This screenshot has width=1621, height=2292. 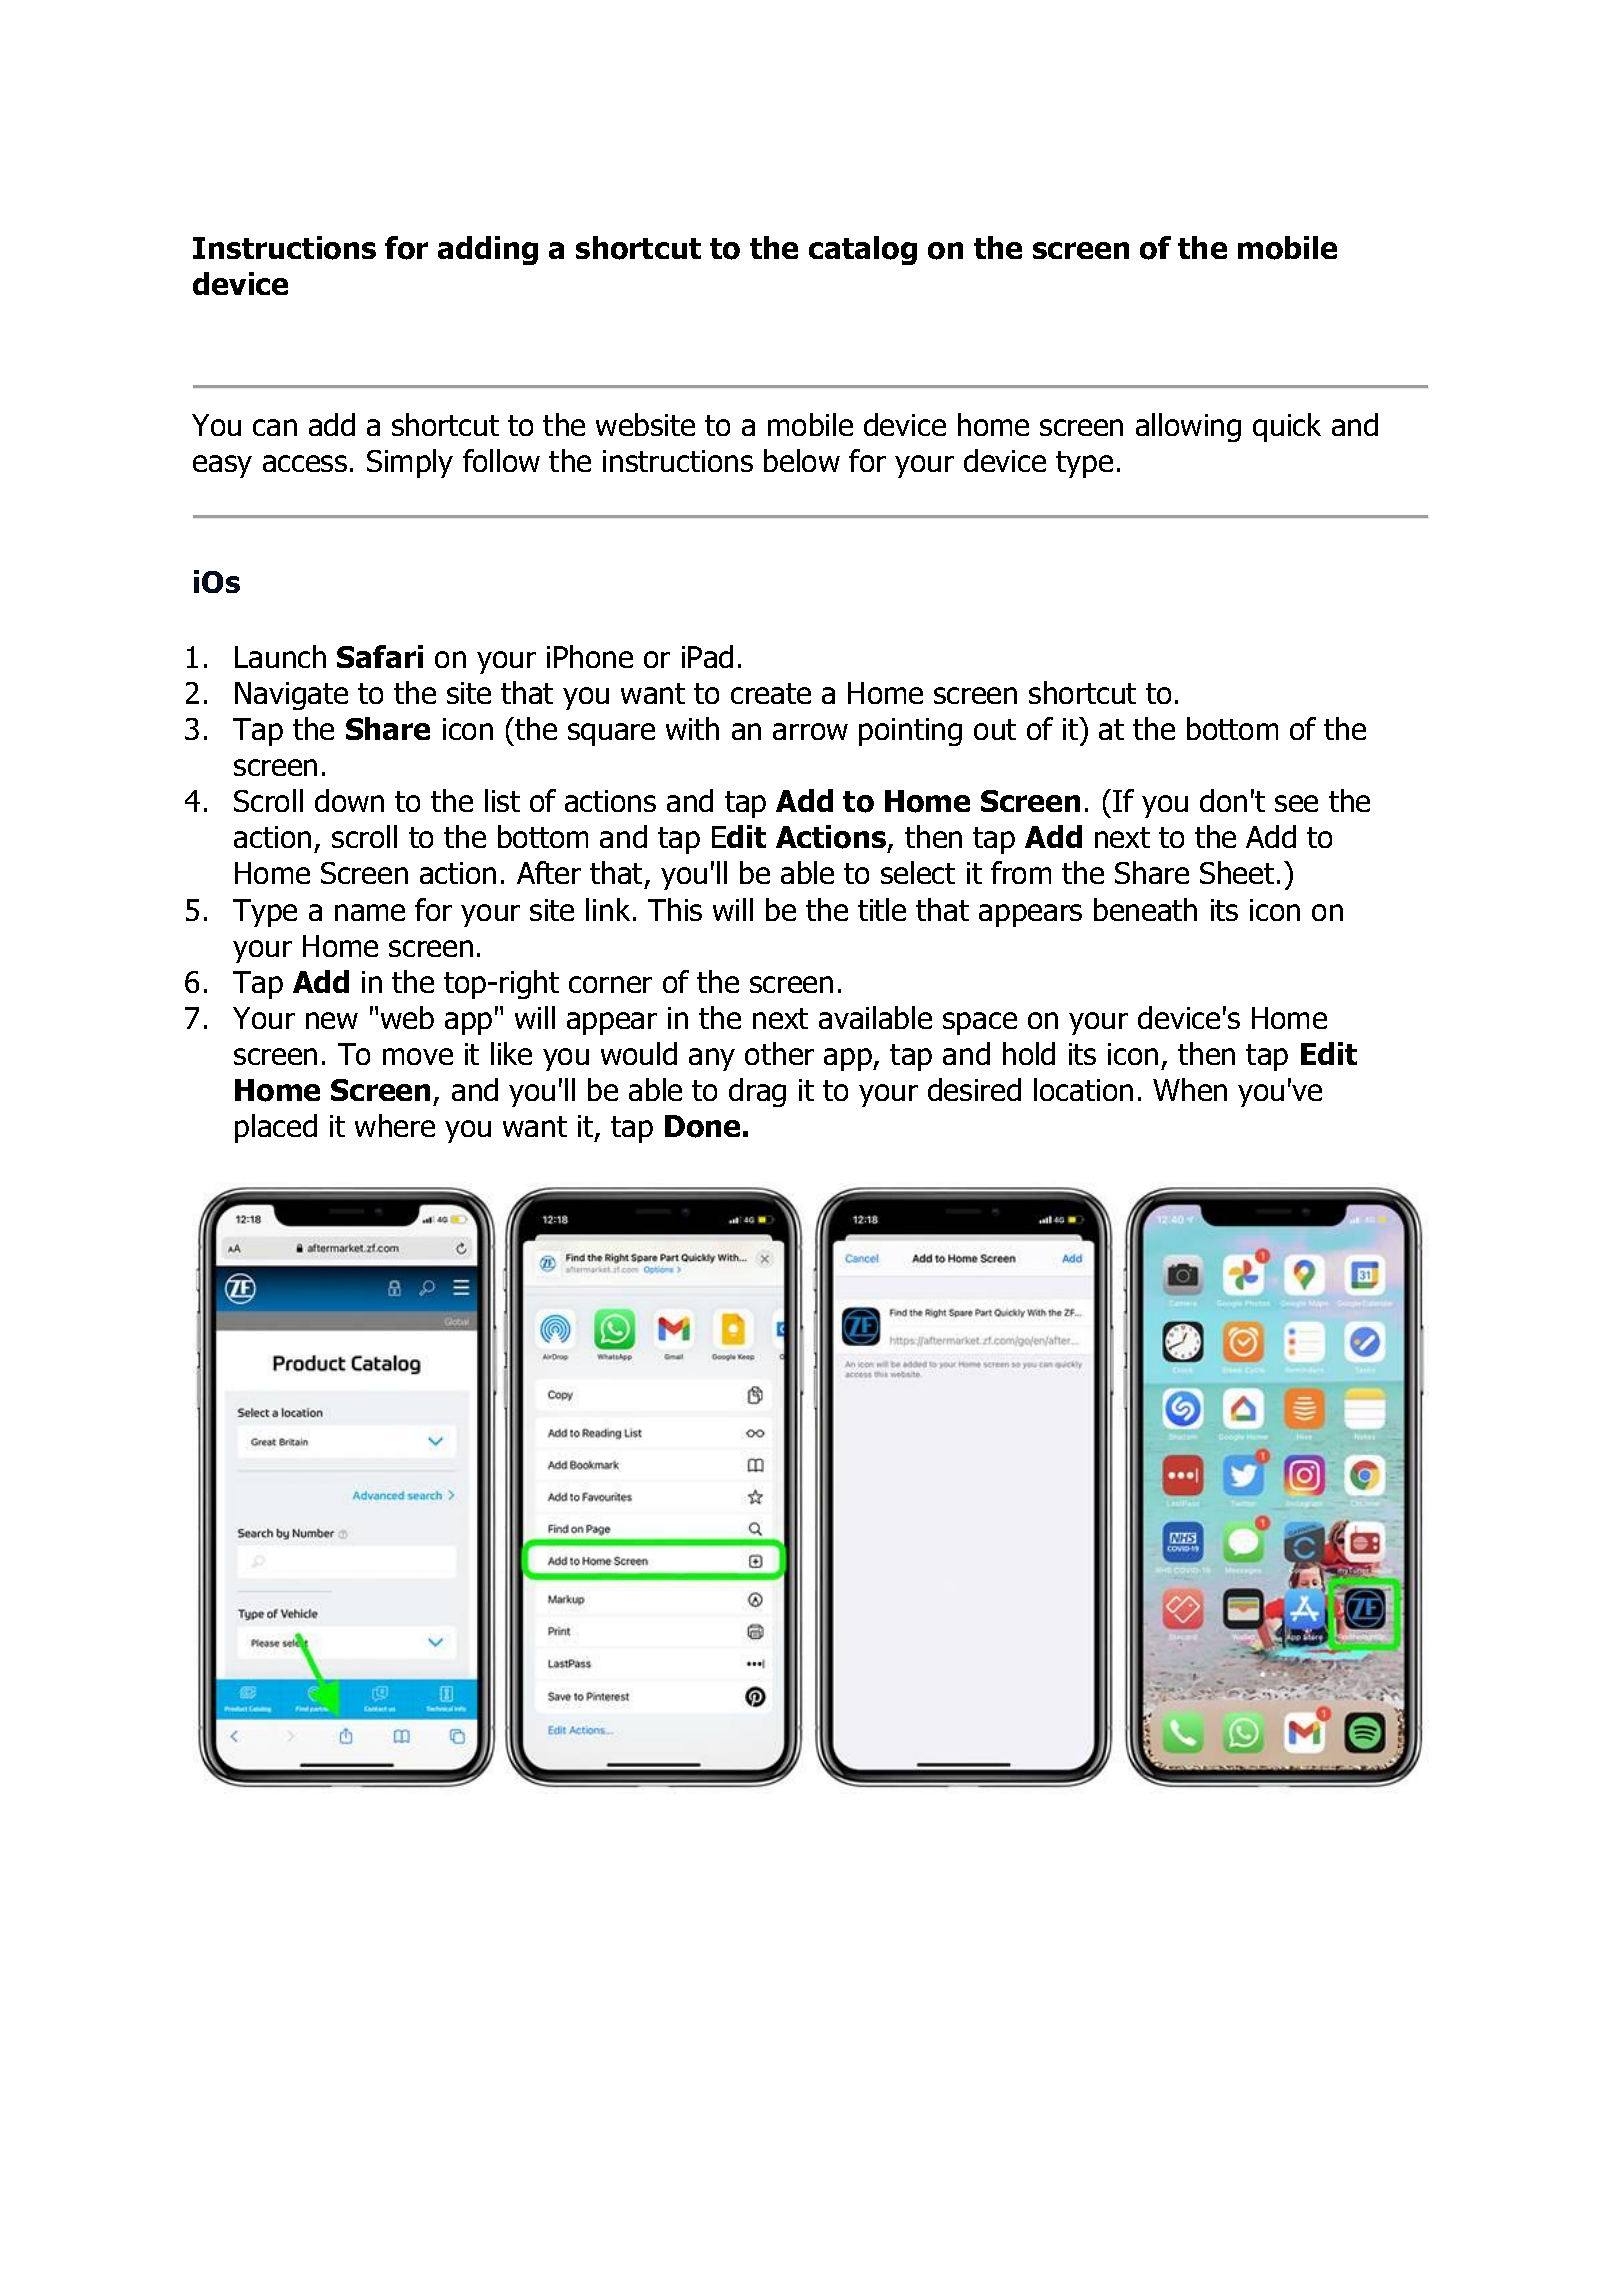 I want to click on access, so click(x=305, y=463).
